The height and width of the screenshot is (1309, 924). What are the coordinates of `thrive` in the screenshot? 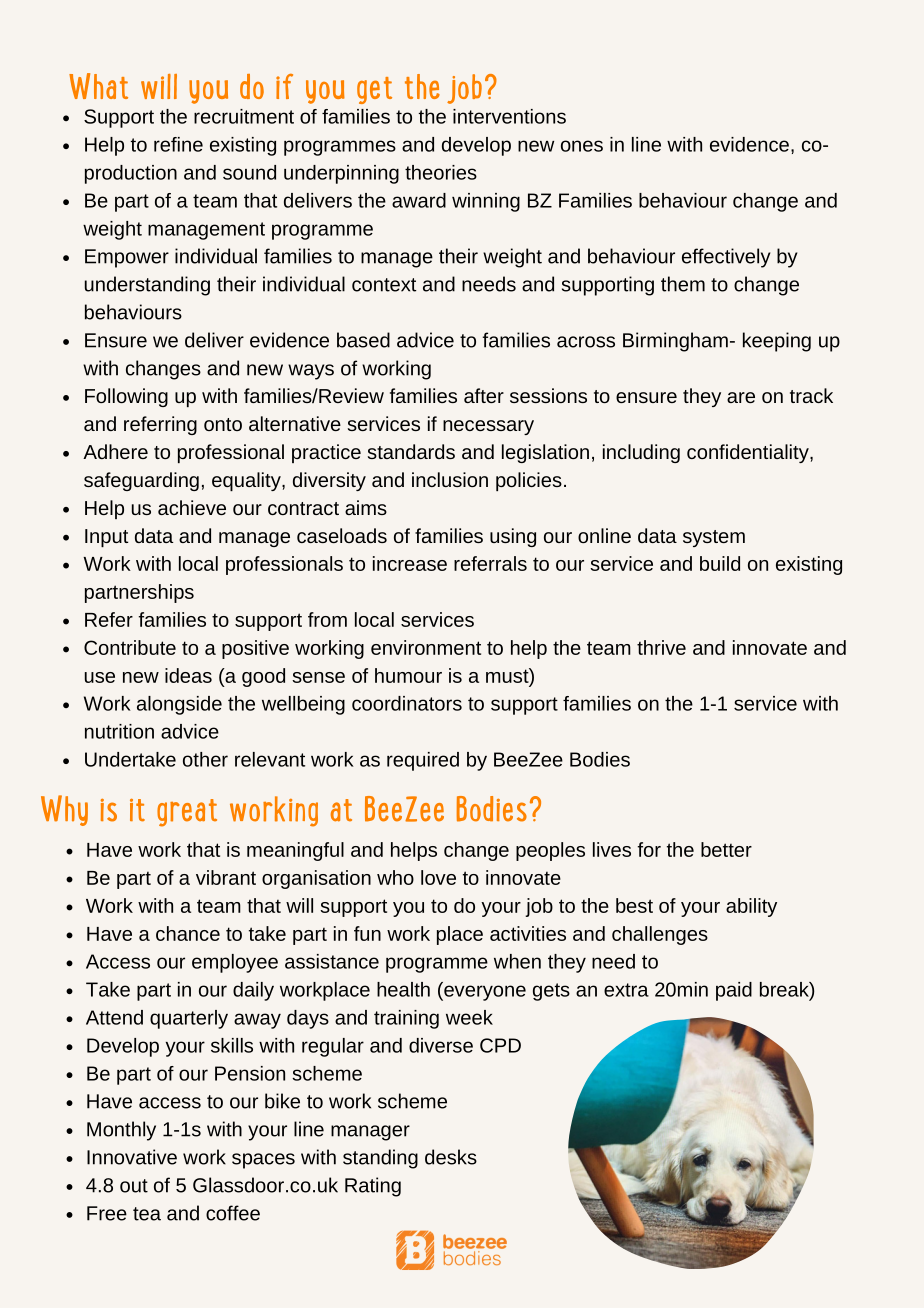 It's located at (661, 647).
